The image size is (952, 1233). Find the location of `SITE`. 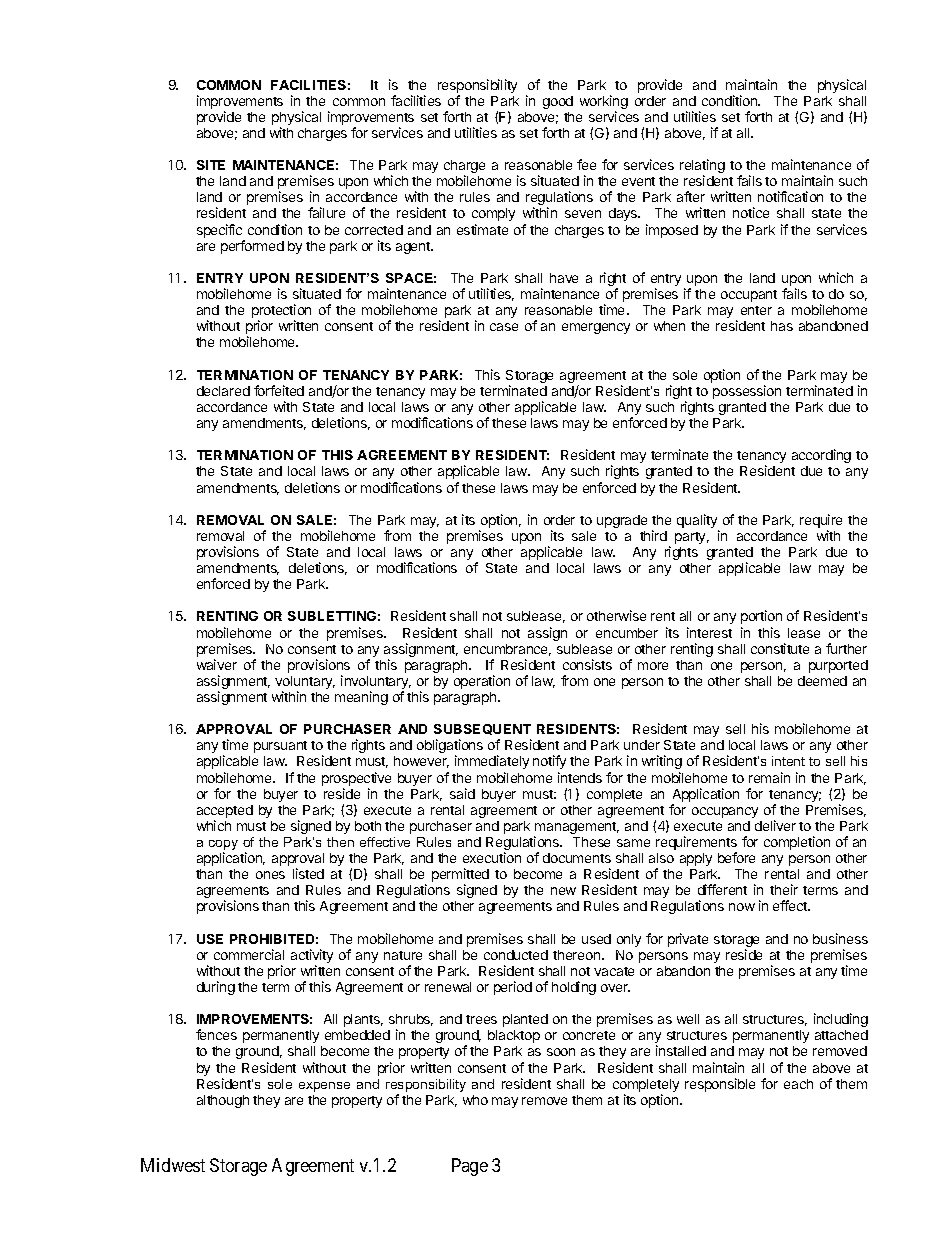

SITE is located at coordinates (211, 165).
